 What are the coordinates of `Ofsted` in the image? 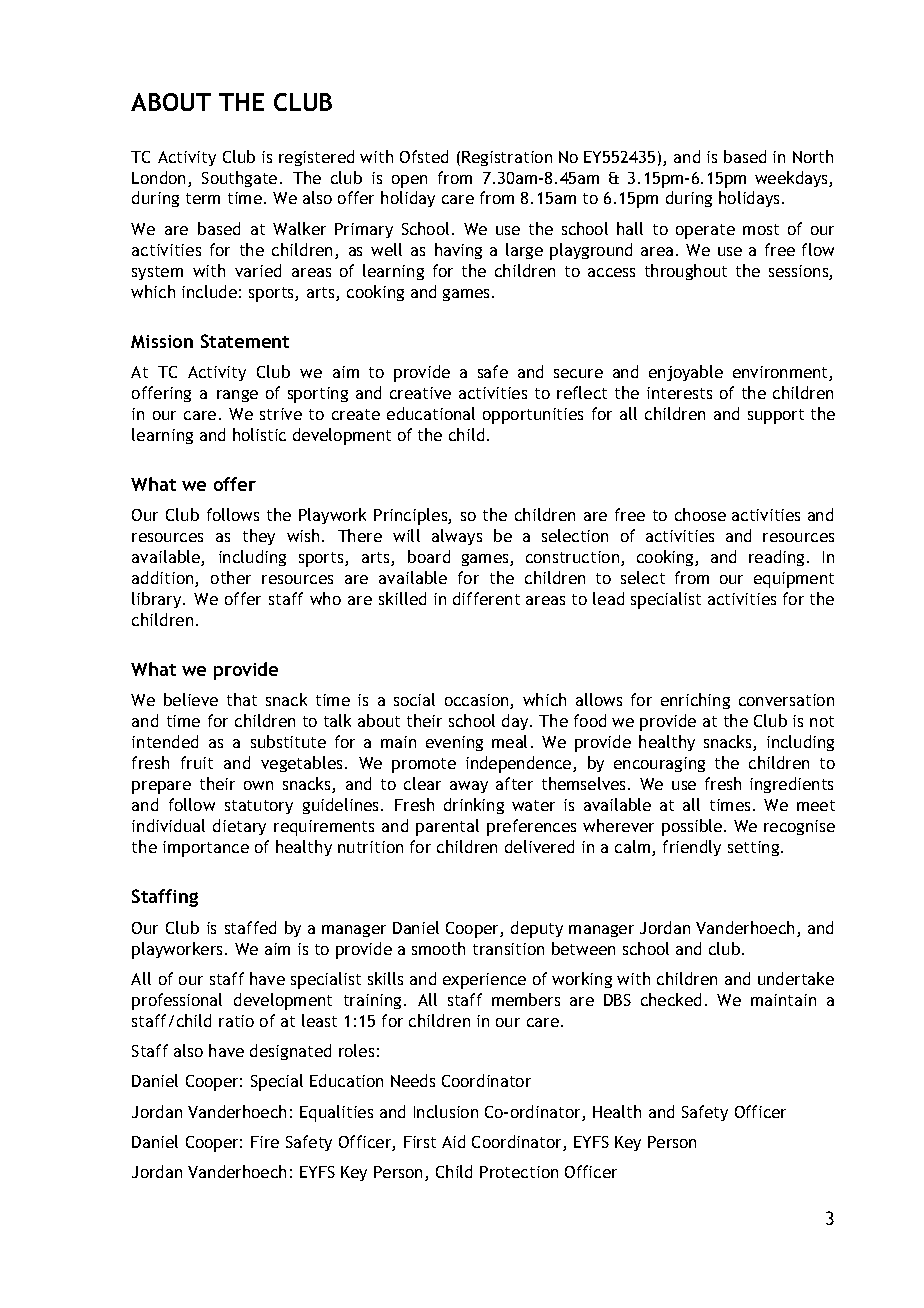 It's located at (424, 156).
